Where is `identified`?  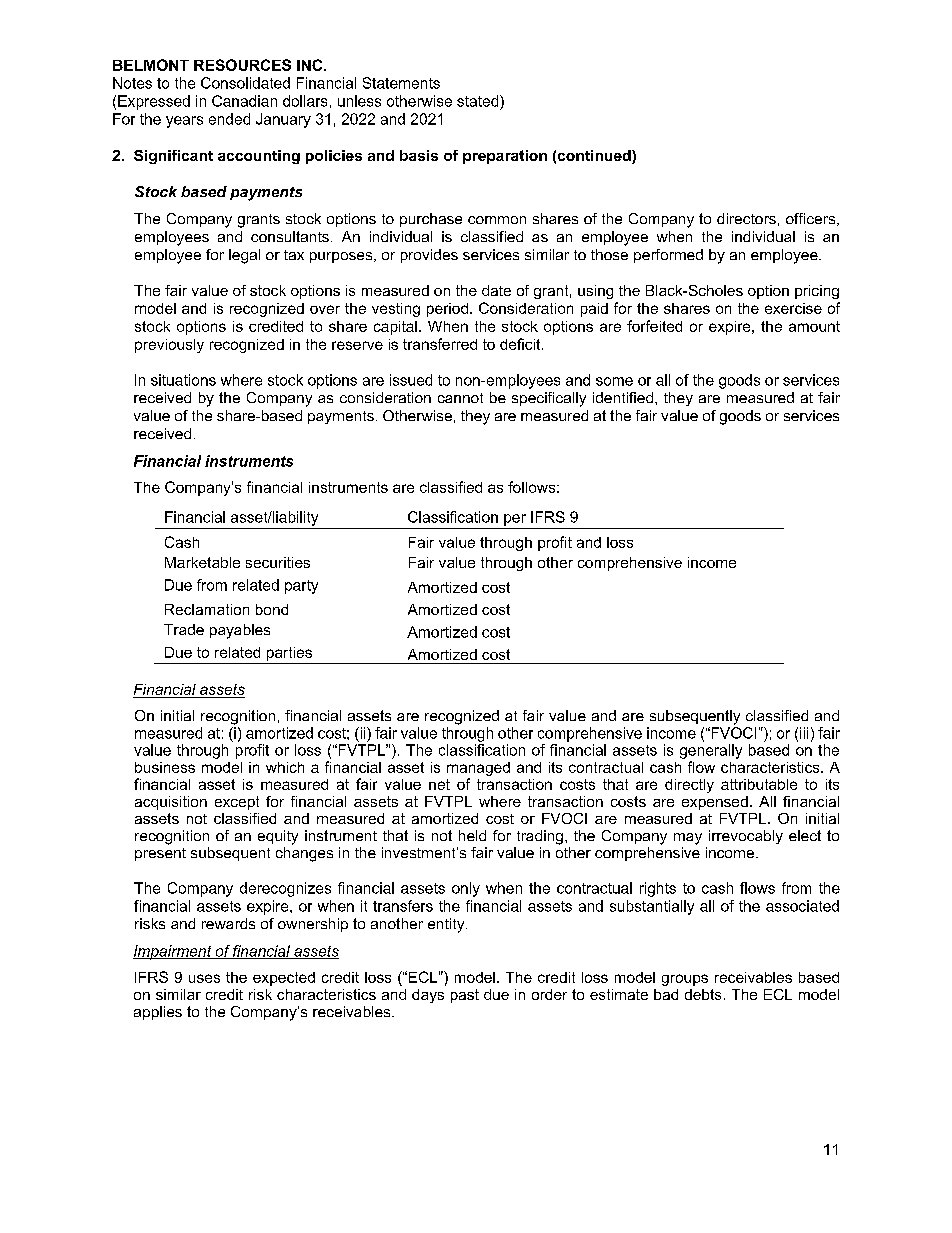
identified is located at coordinates (623, 397).
